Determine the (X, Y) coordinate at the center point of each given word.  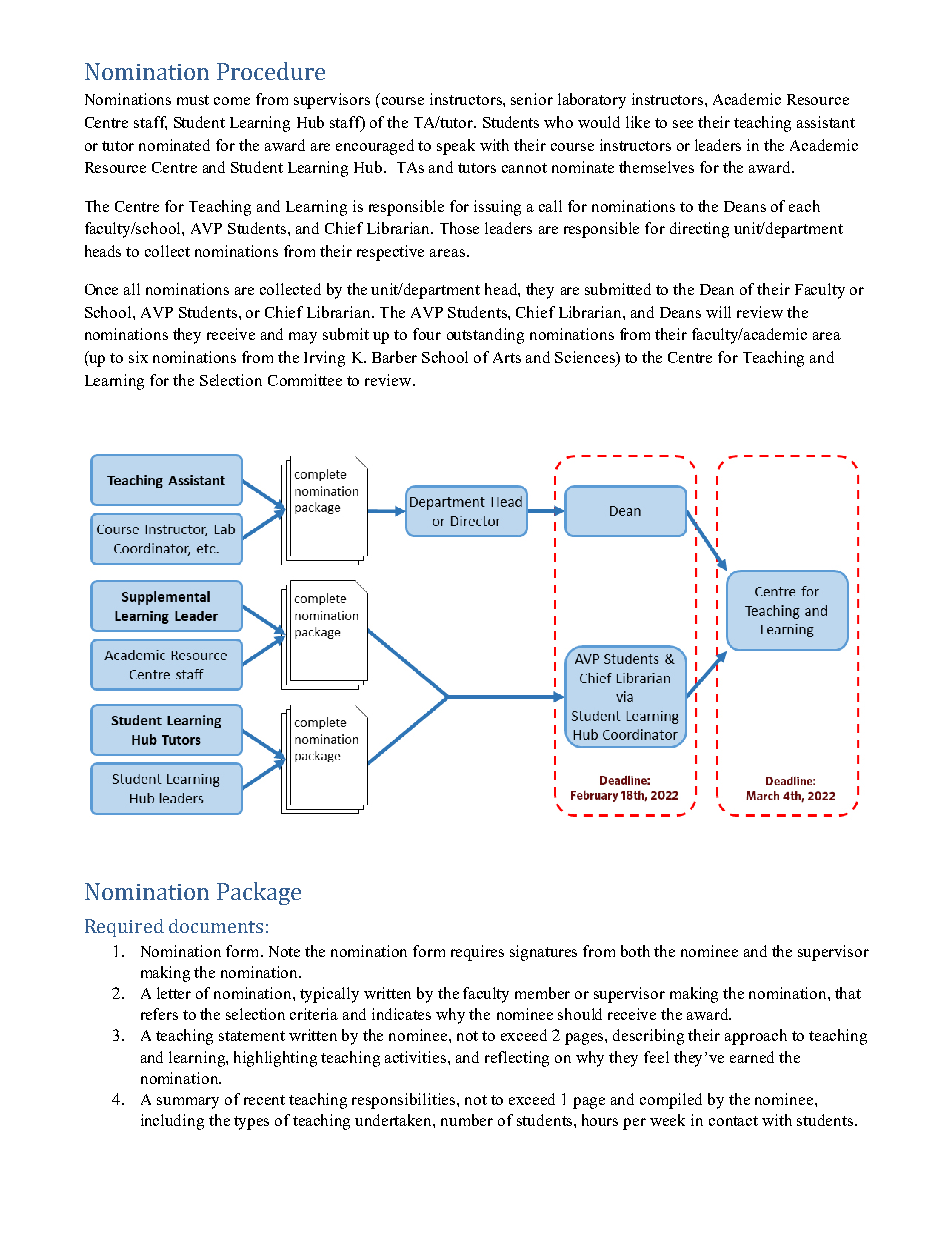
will (718, 312)
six (138, 357)
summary (188, 1103)
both (635, 951)
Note (284, 951)
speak (456, 147)
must (193, 100)
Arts (507, 357)
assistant (826, 122)
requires (477, 953)
